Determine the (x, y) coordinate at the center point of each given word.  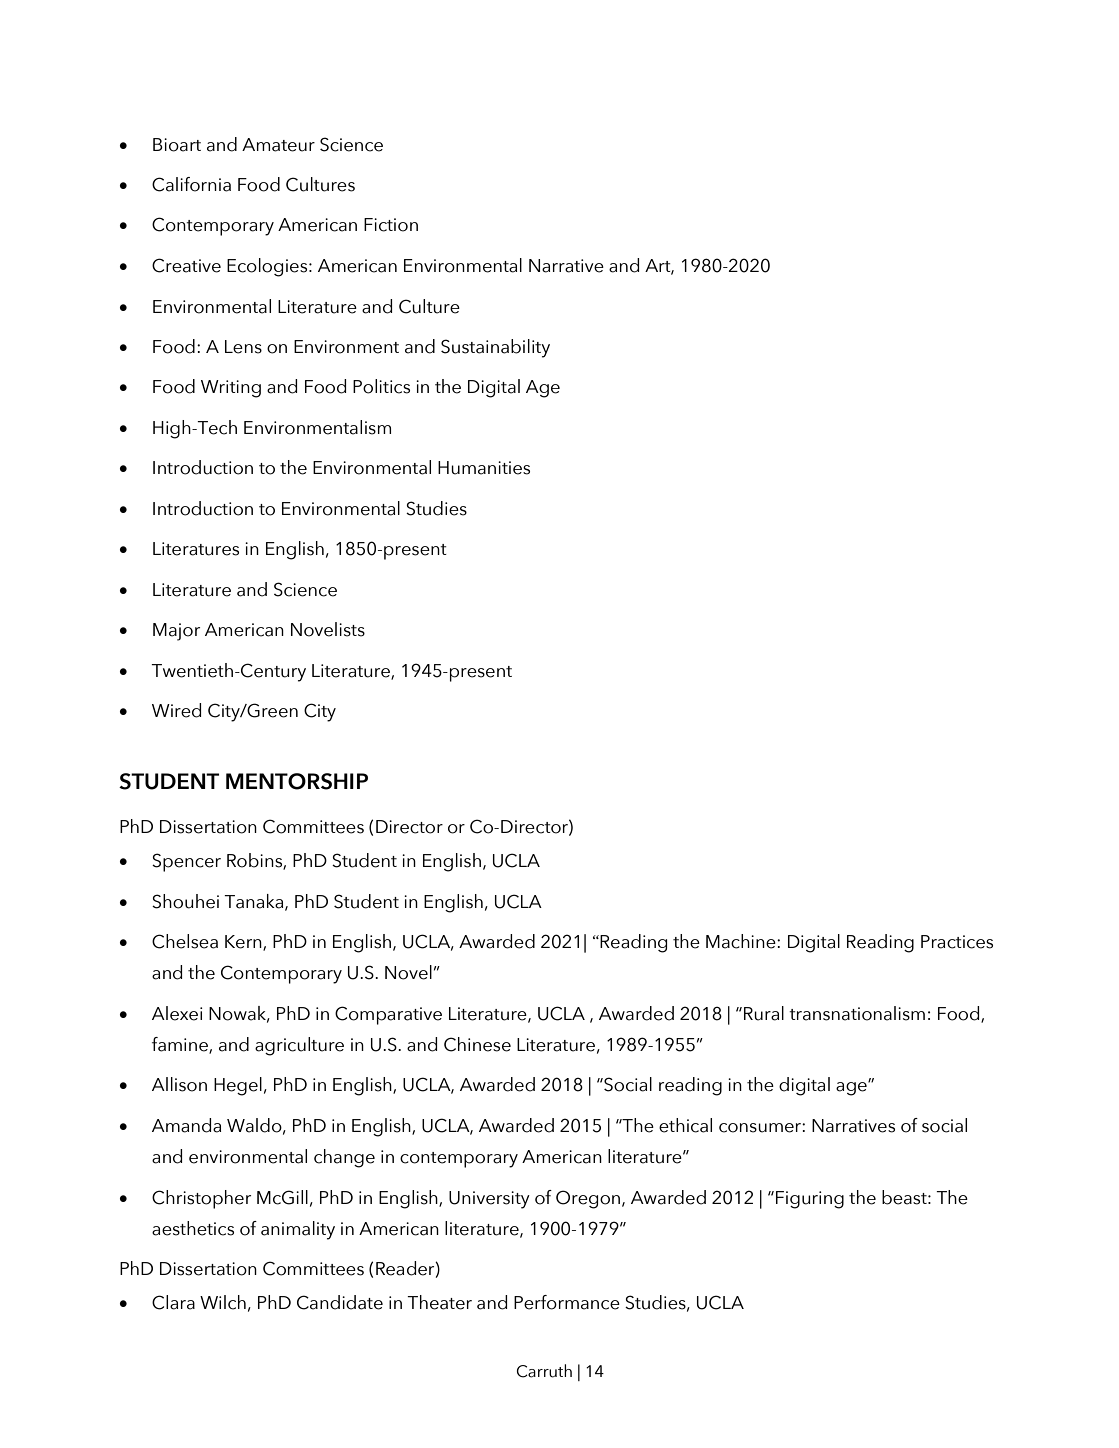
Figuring (810, 1200)
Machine (742, 941)
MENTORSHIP (297, 781)
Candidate (340, 1302)
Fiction (391, 225)
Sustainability (495, 348)
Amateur (278, 145)
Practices (957, 942)
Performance (567, 1302)
